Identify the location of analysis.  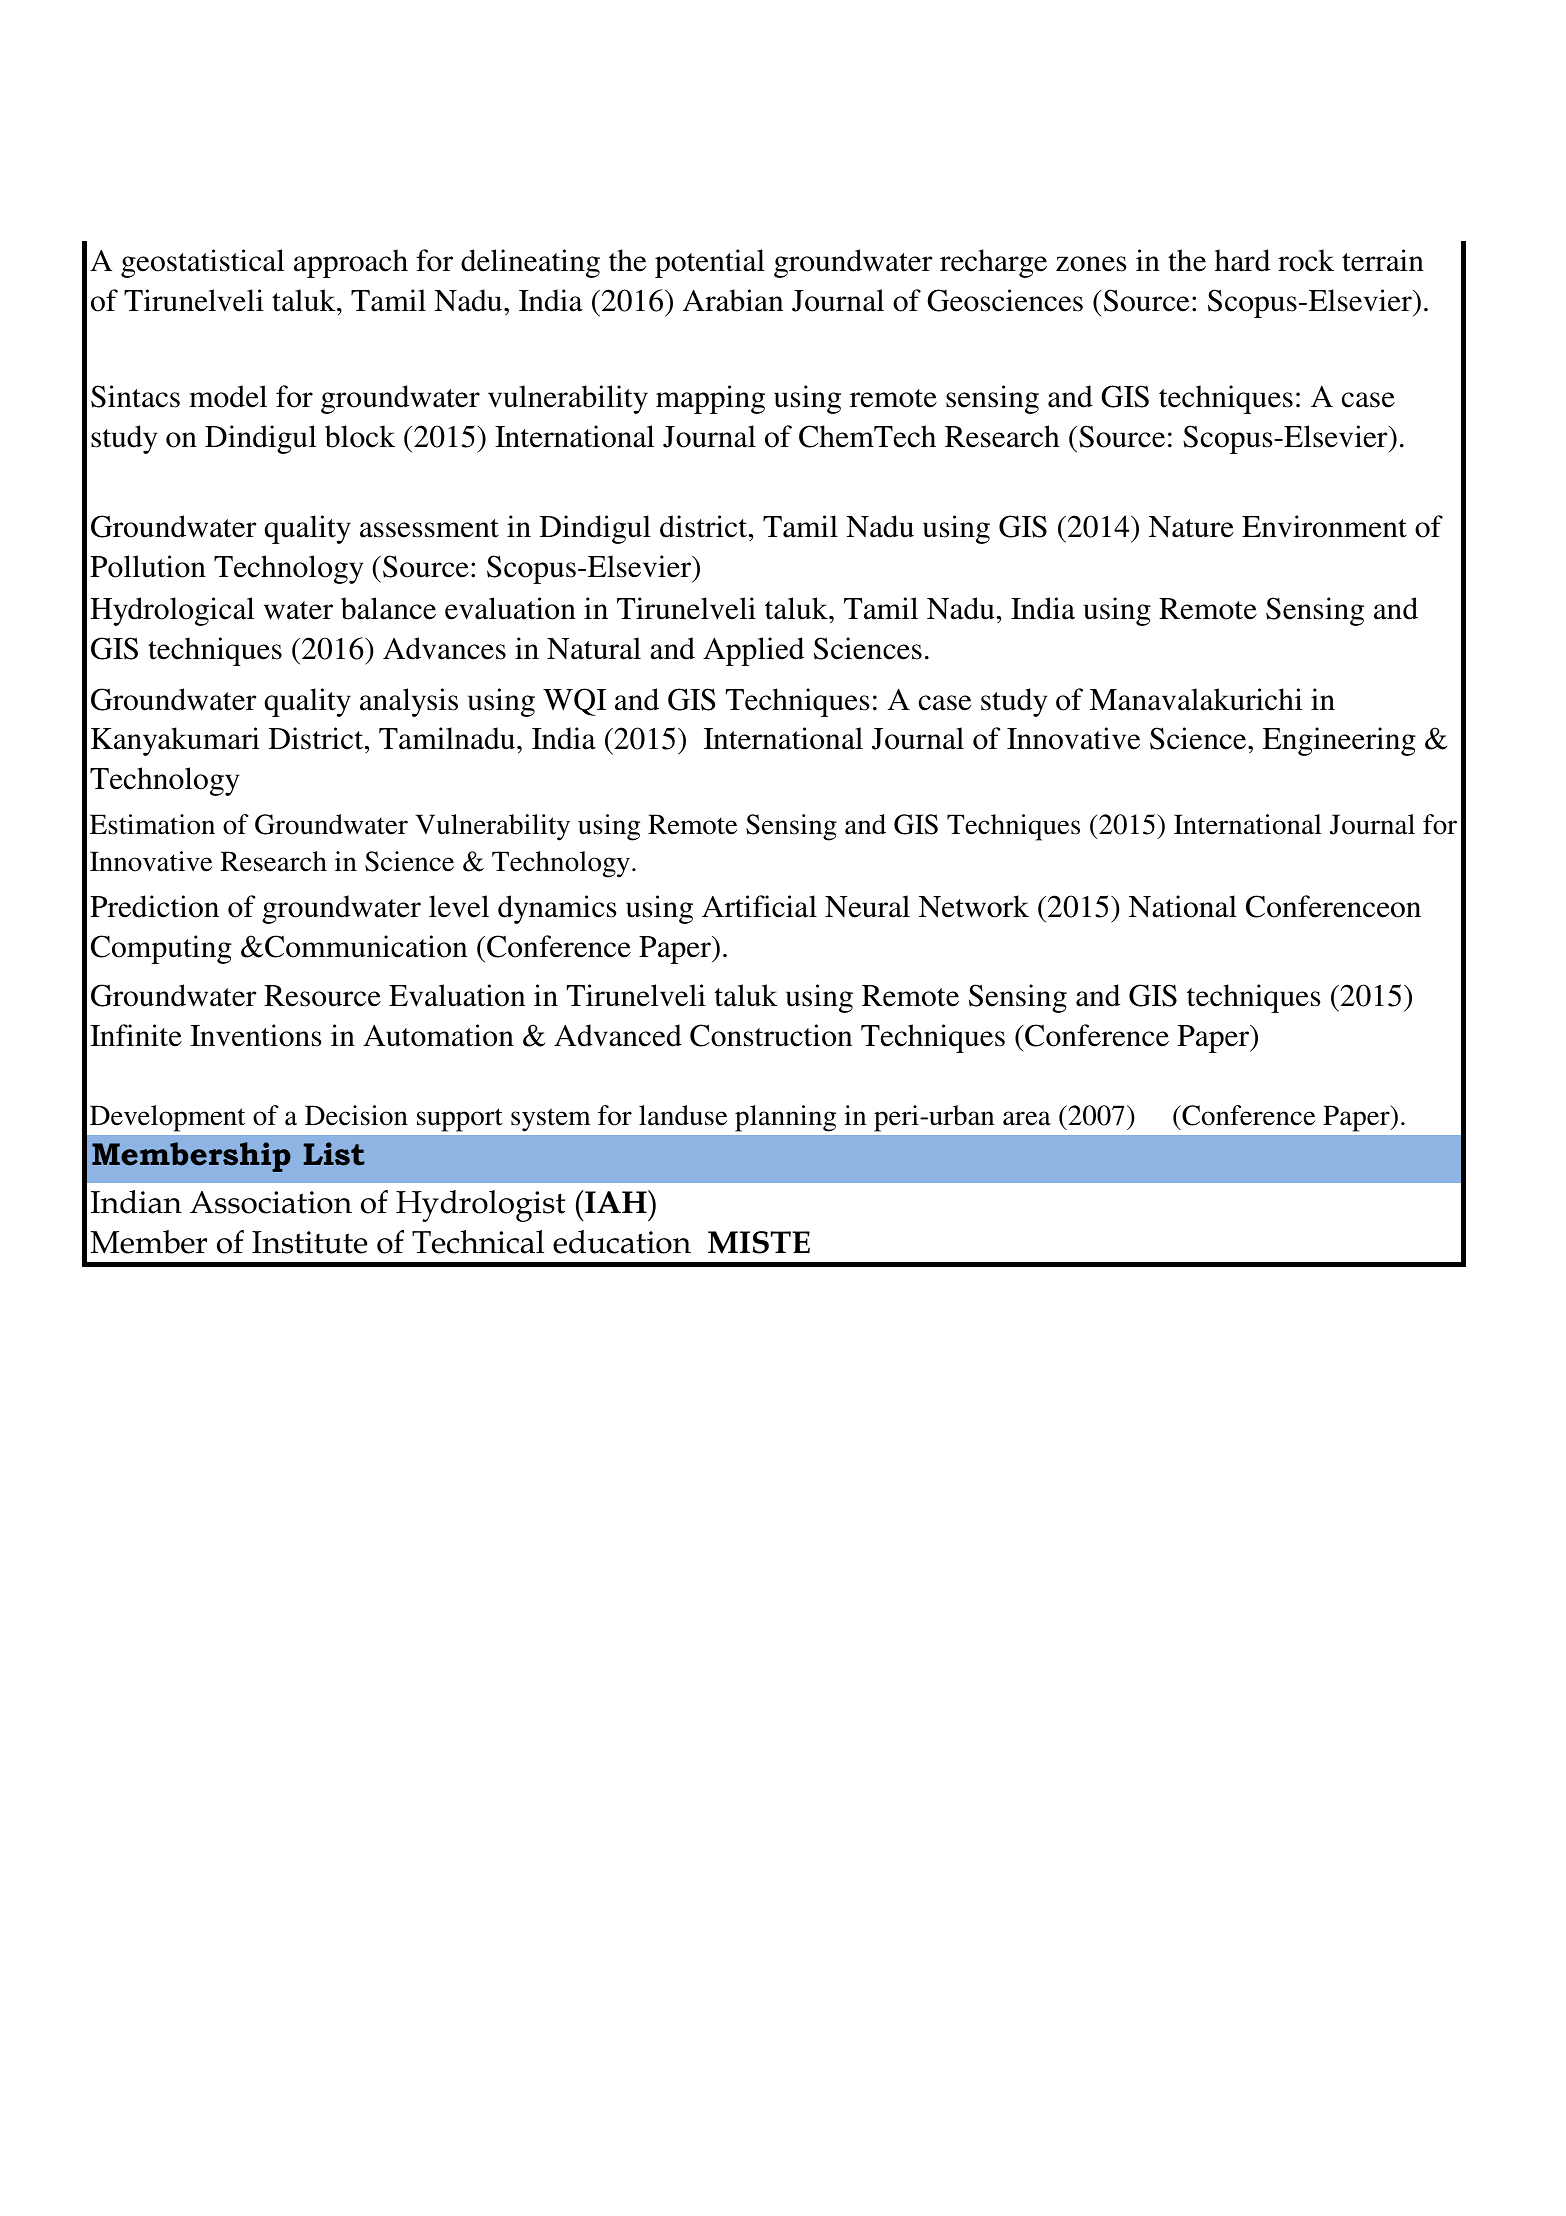
(409, 702).
